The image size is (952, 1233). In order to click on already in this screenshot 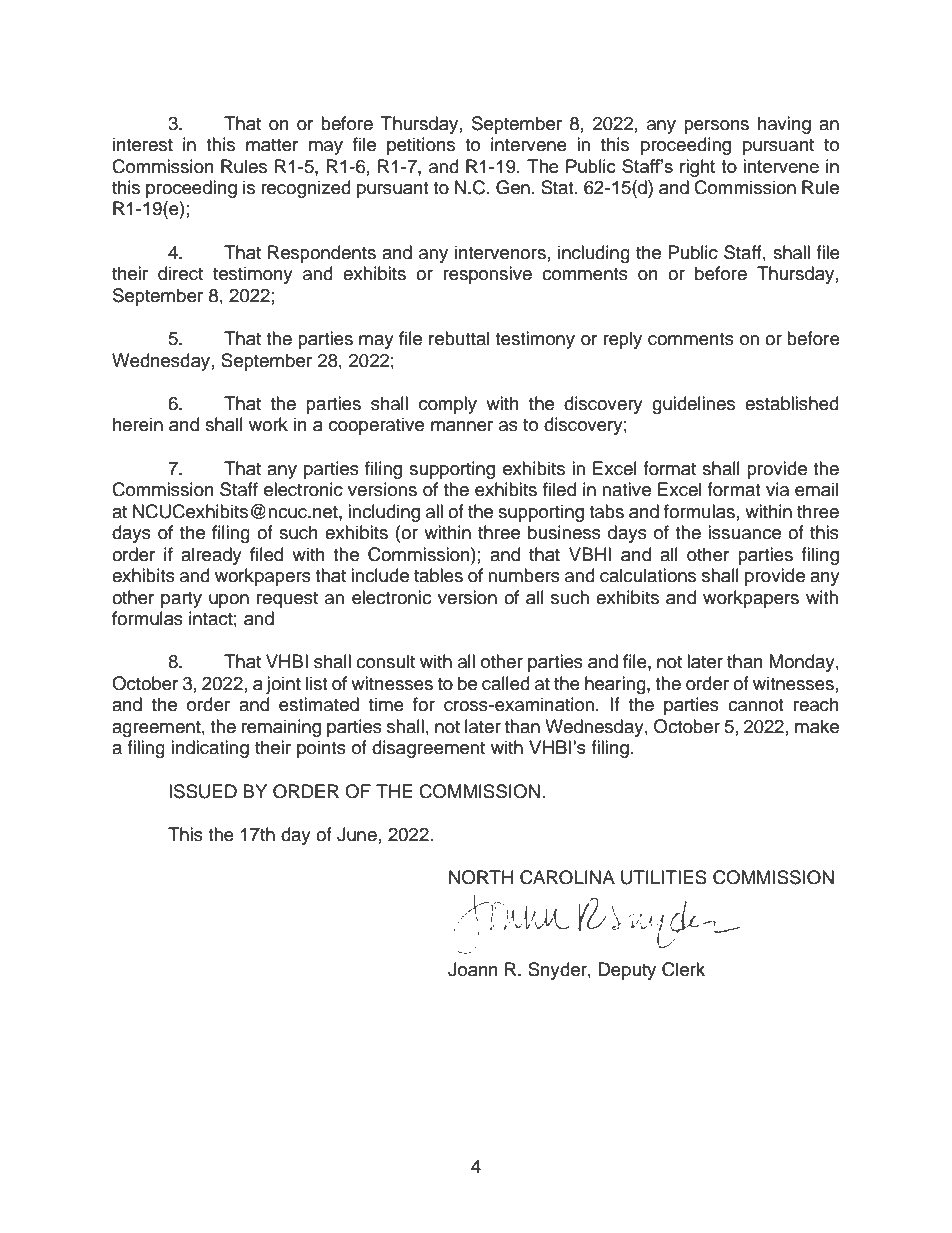, I will do `click(211, 556)`.
